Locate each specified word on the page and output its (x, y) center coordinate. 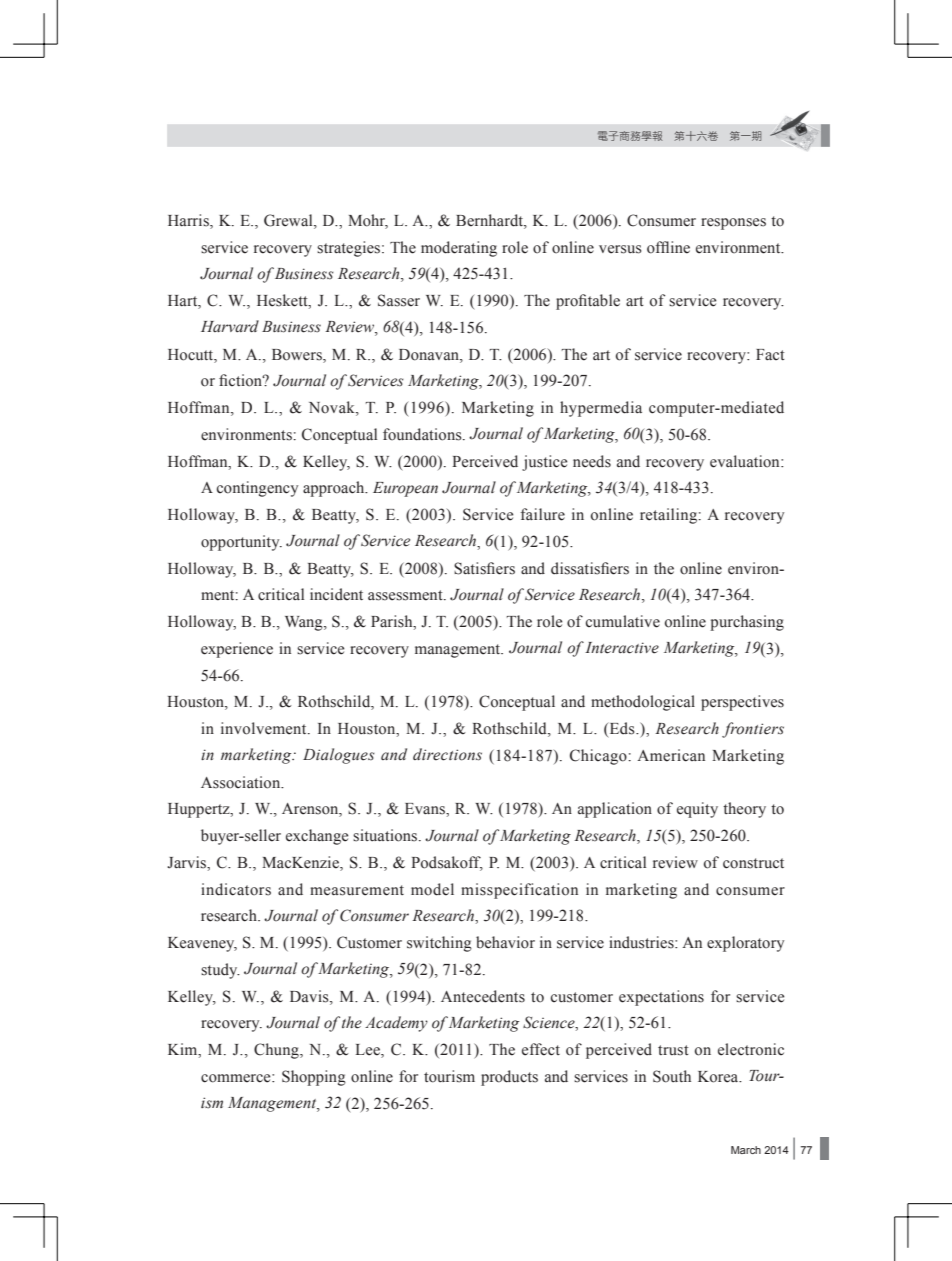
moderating (459, 249)
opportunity (241, 543)
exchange (317, 837)
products (509, 1078)
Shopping (314, 1078)
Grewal (289, 221)
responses (733, 224)
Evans (426, 809)
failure (543, 514)
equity (697, 810)
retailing (669, 516)
